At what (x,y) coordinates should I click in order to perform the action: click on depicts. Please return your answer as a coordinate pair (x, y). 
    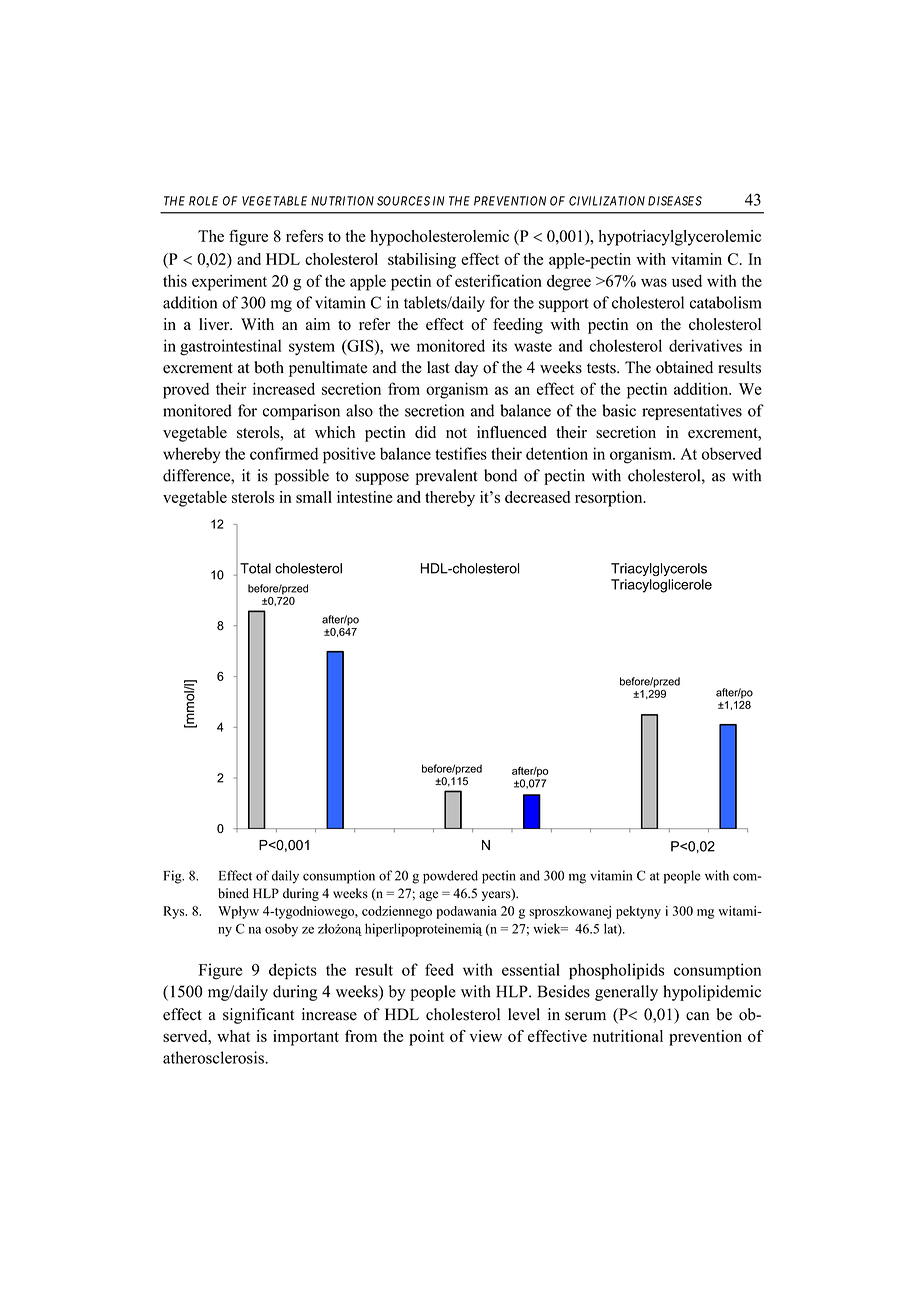
    Looking at the image, I should click on (293, 971).
